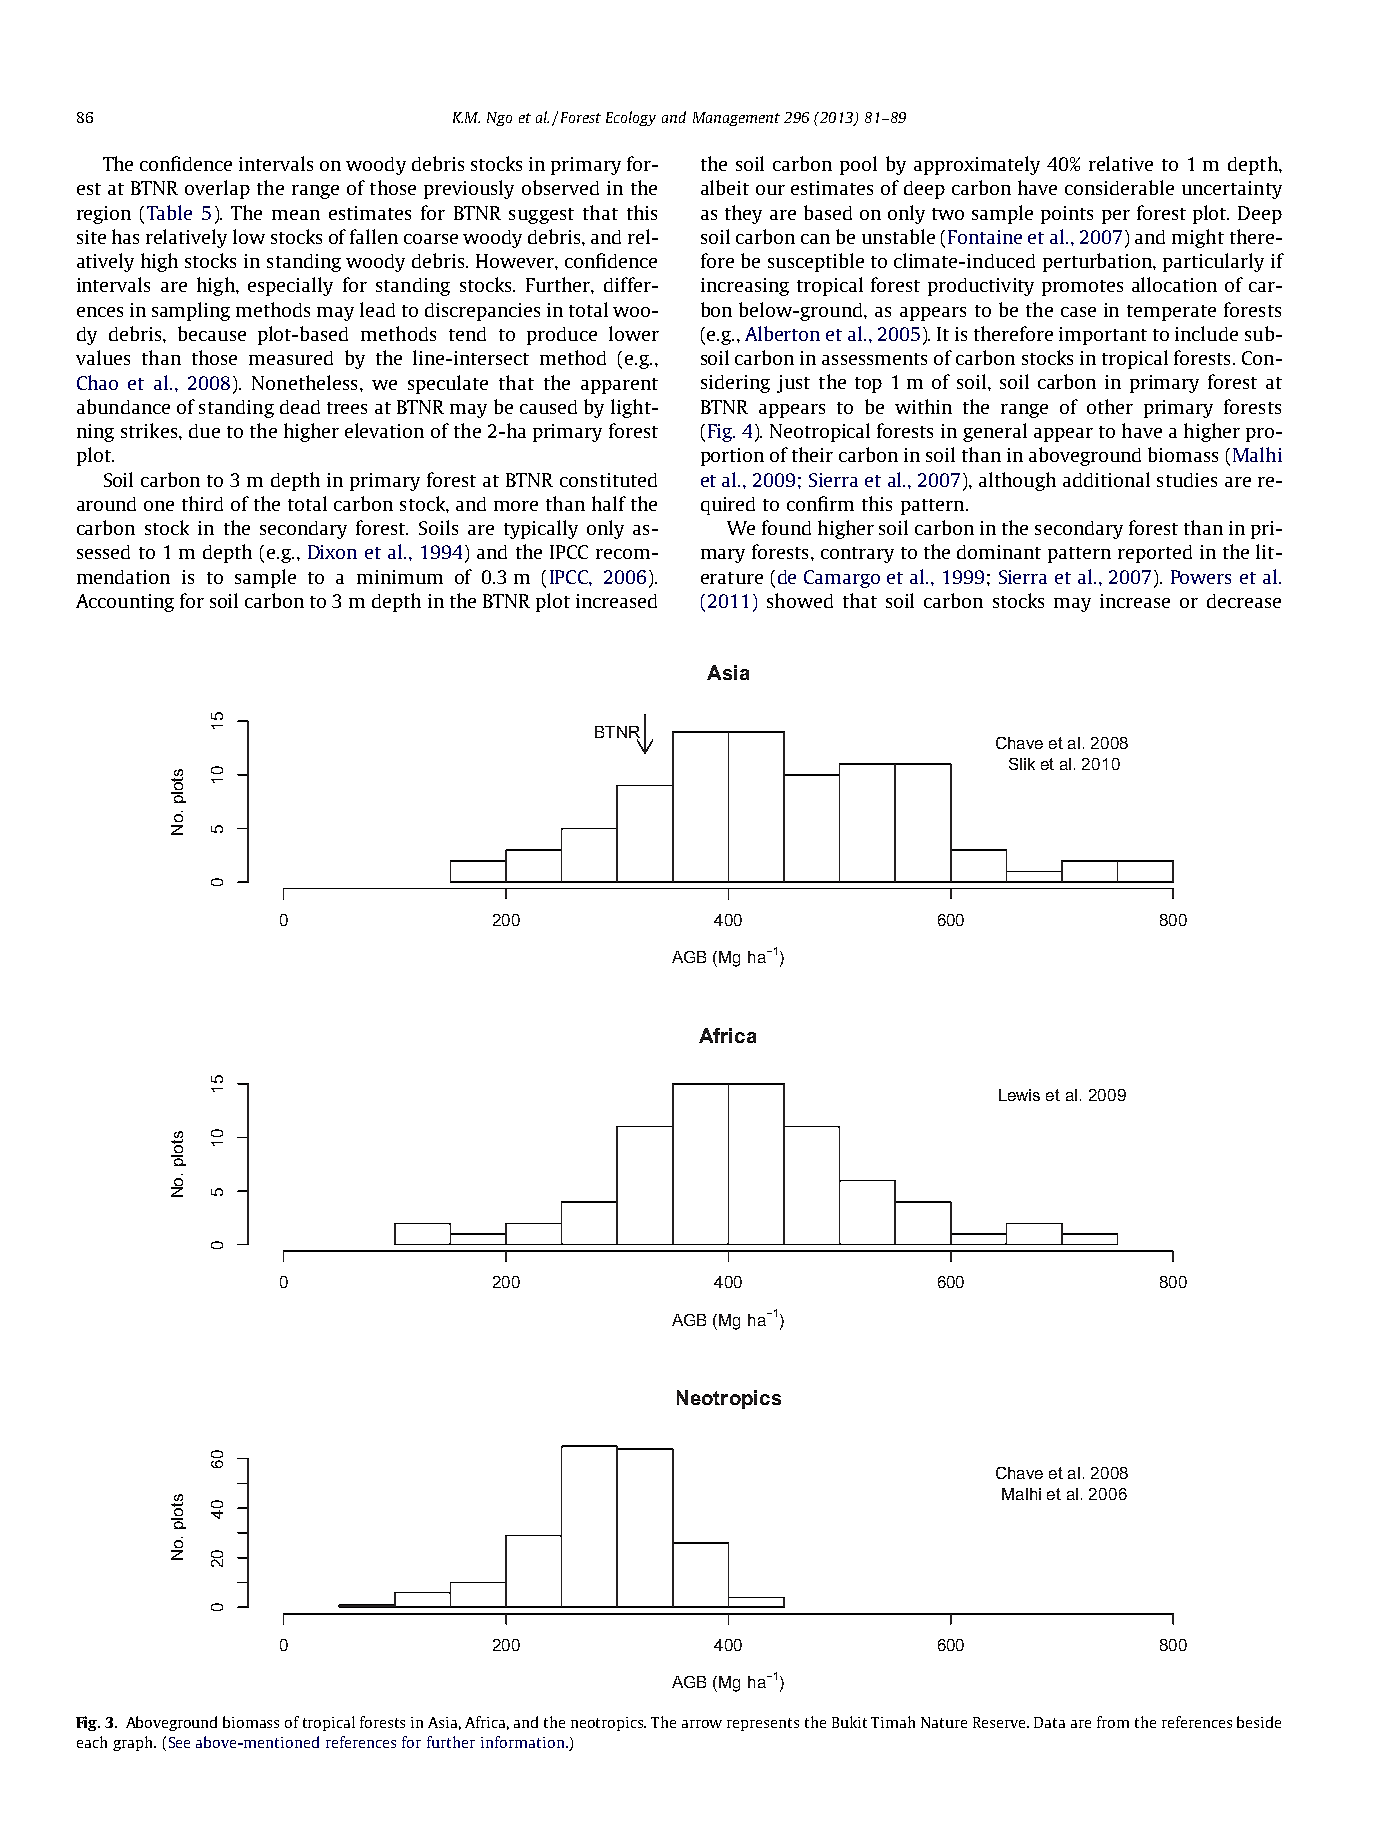 Image resolution: width=1381 pixels, height=1841 pixels. I want to click on Accounting, so click(125, 603).
